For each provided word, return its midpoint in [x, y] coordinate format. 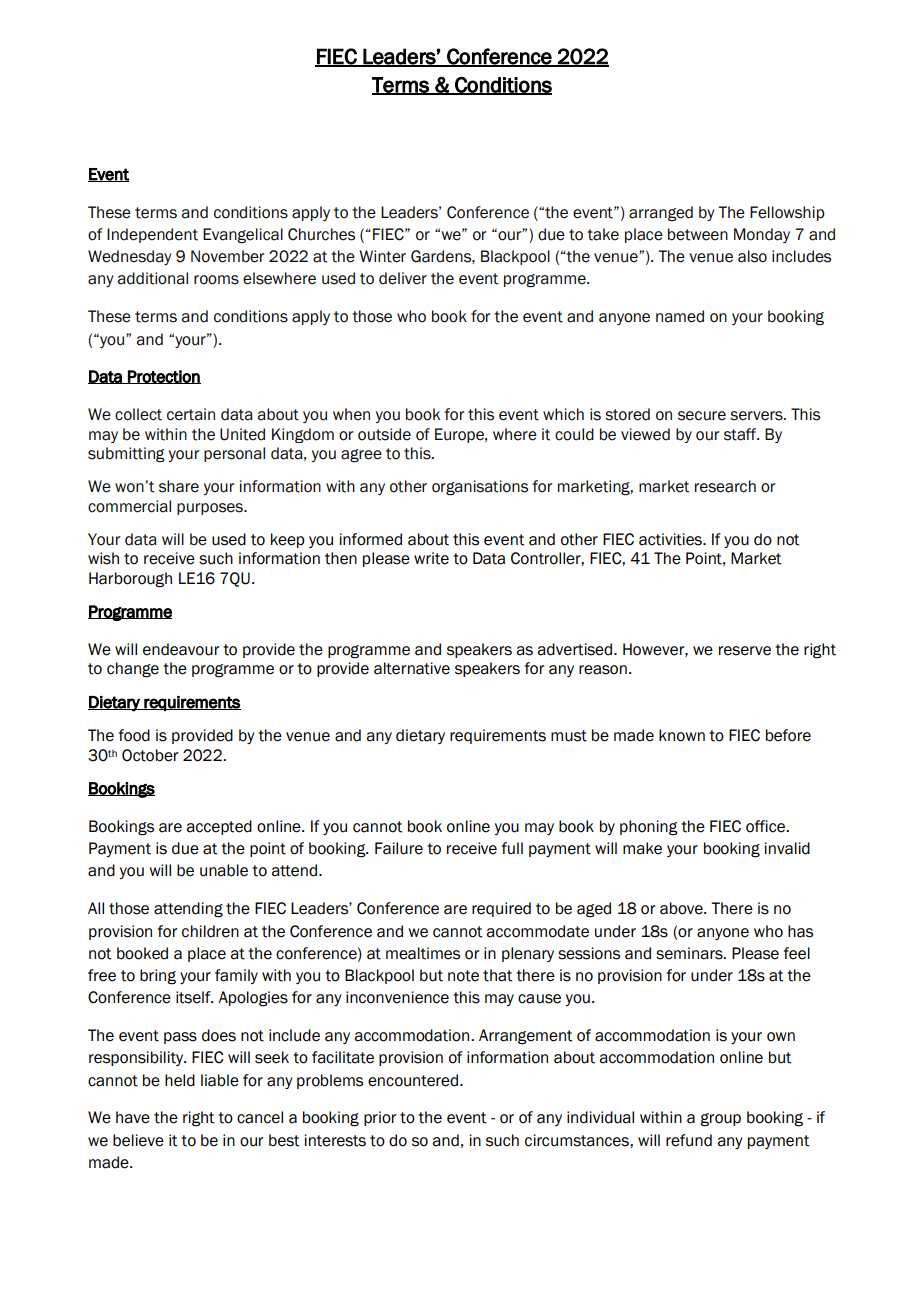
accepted [219, 827]
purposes [211, 509]
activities [671, 539]
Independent [152, 235]
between [698, 234]
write [431, 558]
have [133, 1117]
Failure [399, 848]
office [767, 826]
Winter [382, 256]
